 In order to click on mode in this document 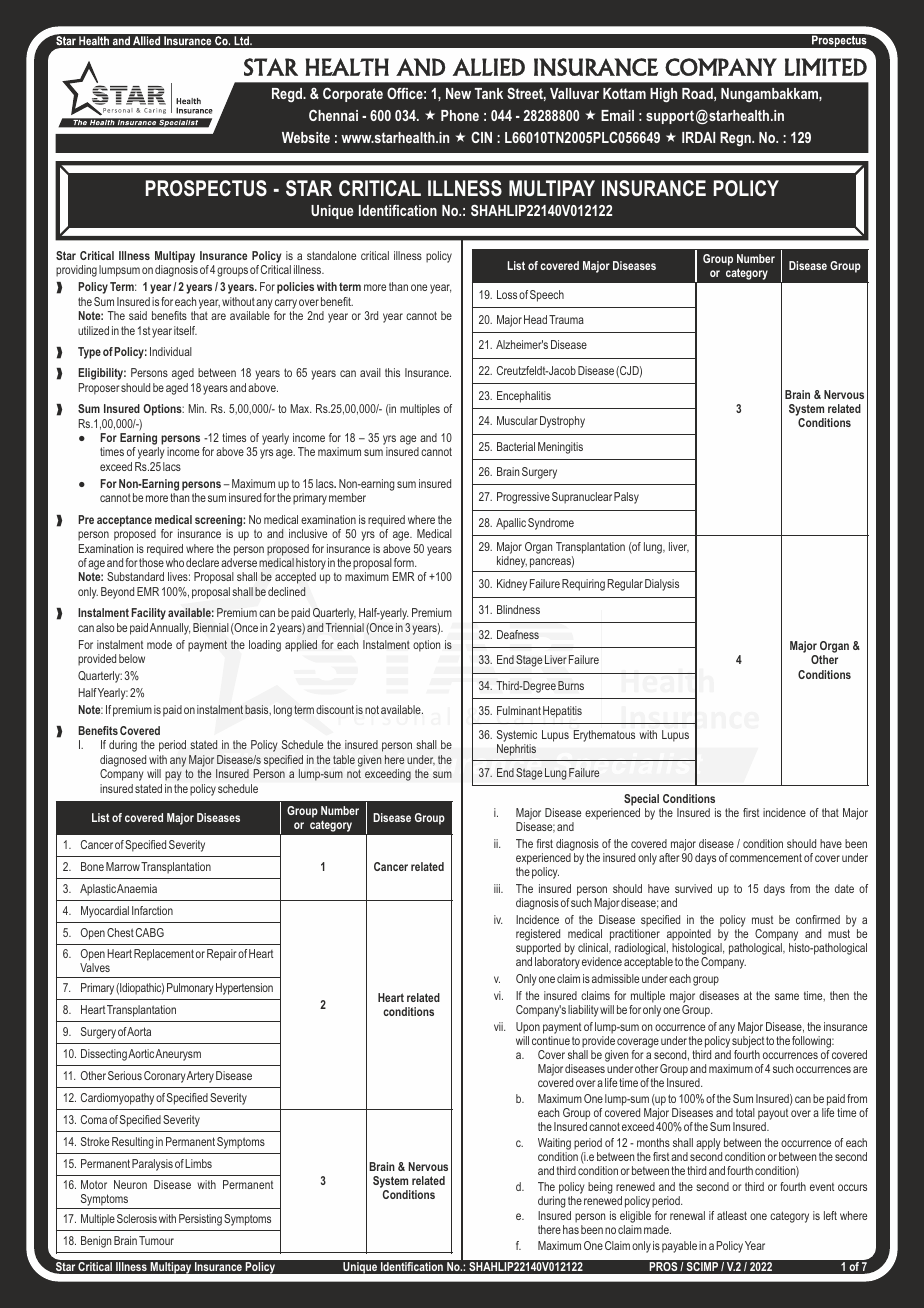, I will do `click(159, 644)`.
